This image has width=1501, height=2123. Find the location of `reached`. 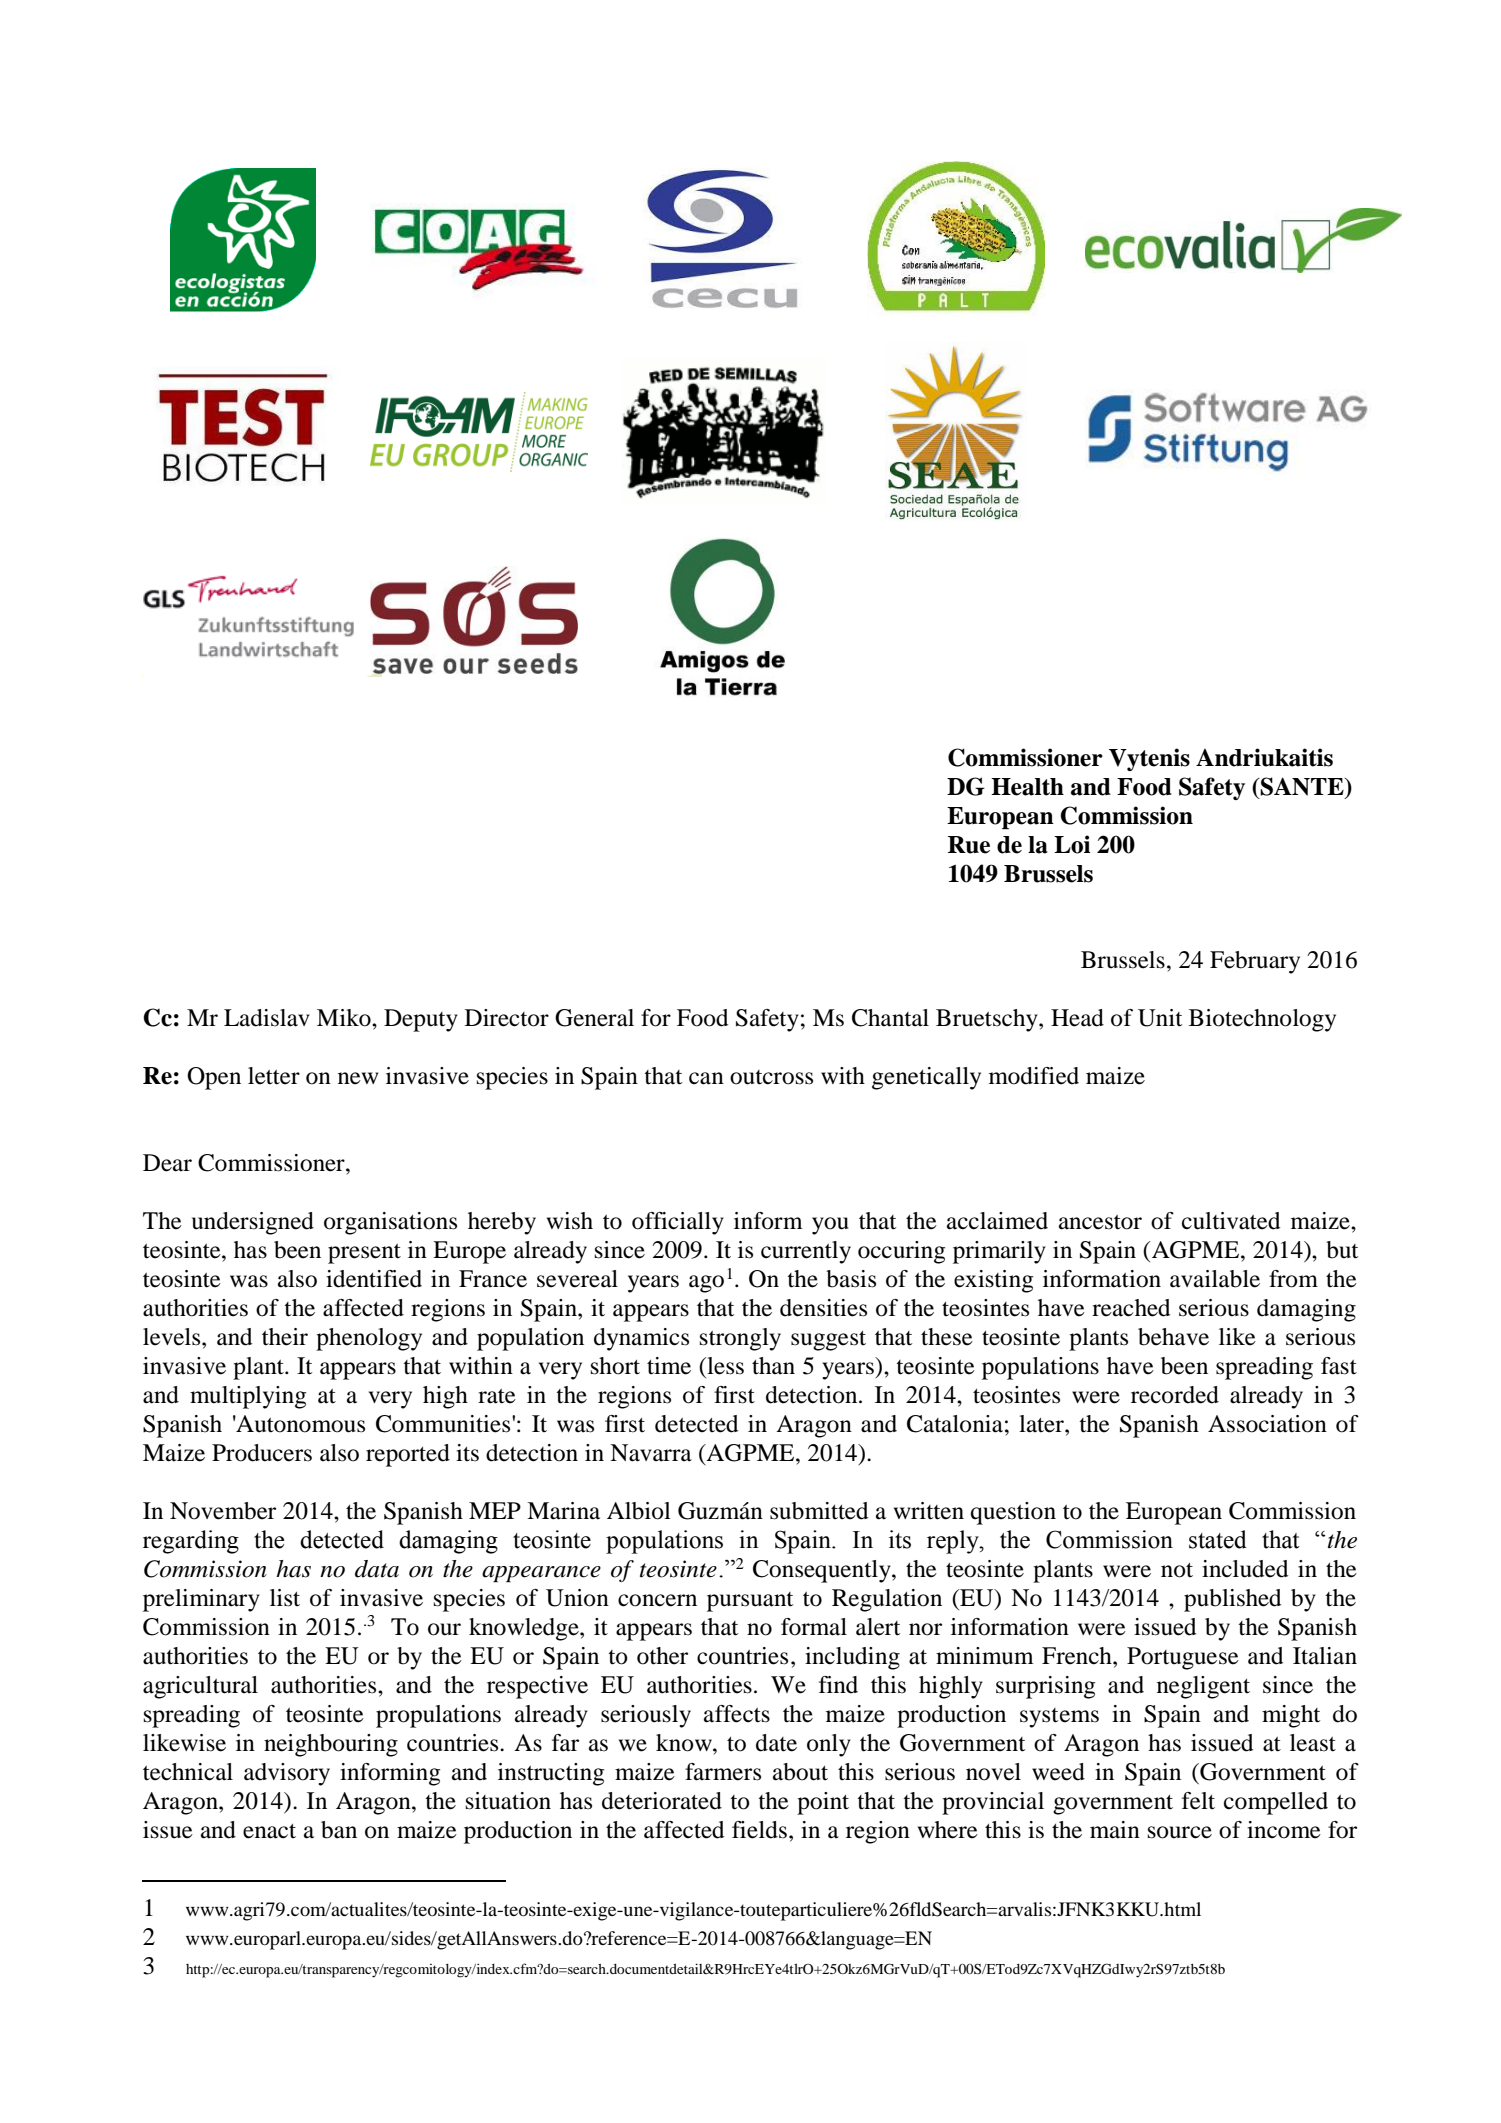

reached is located at coordinates (1131, 1308).
